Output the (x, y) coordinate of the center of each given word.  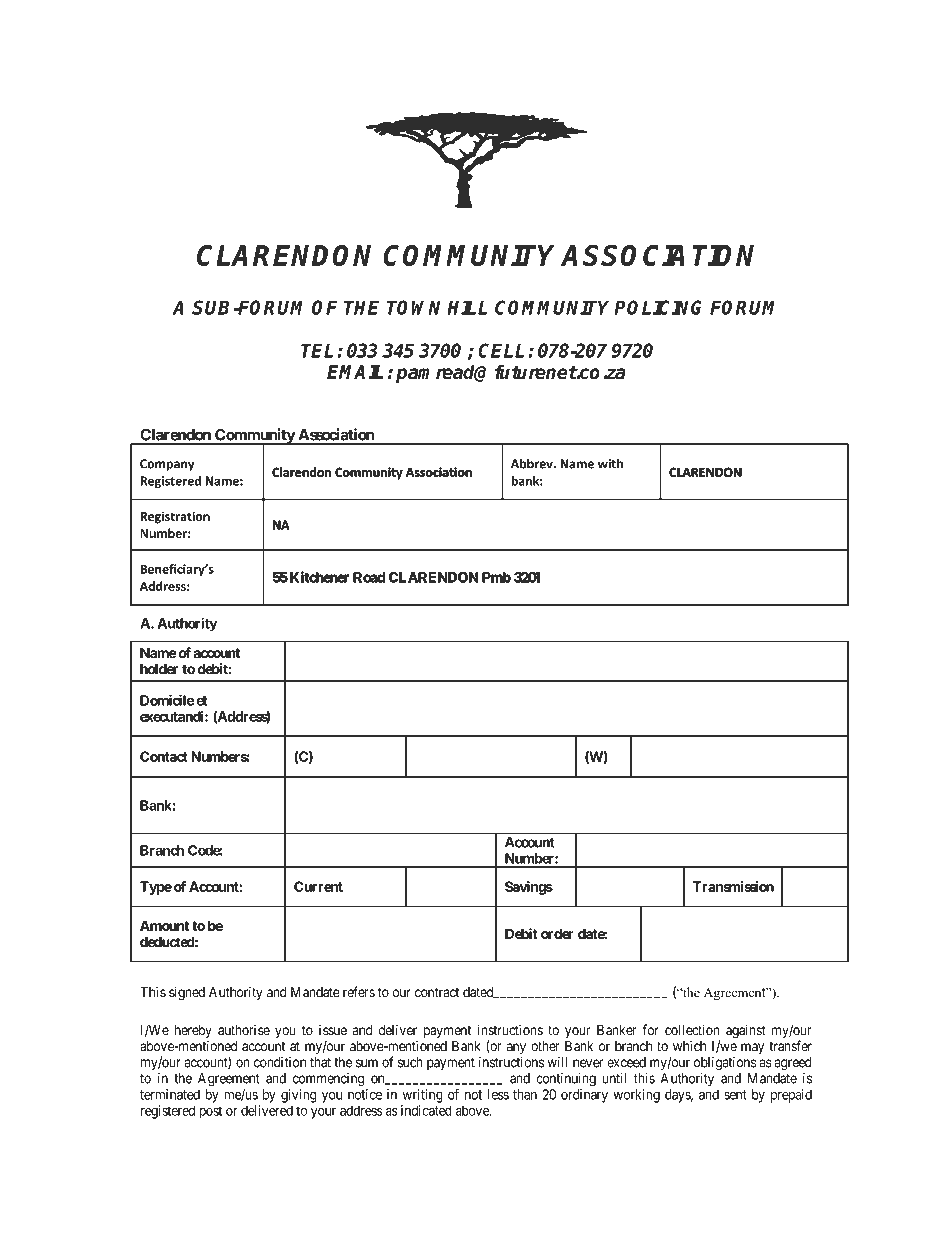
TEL (317, 350)
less (498, 1094)
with (610, 464)
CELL (501, 350)
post (210, 1112)
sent (735, 1095)
